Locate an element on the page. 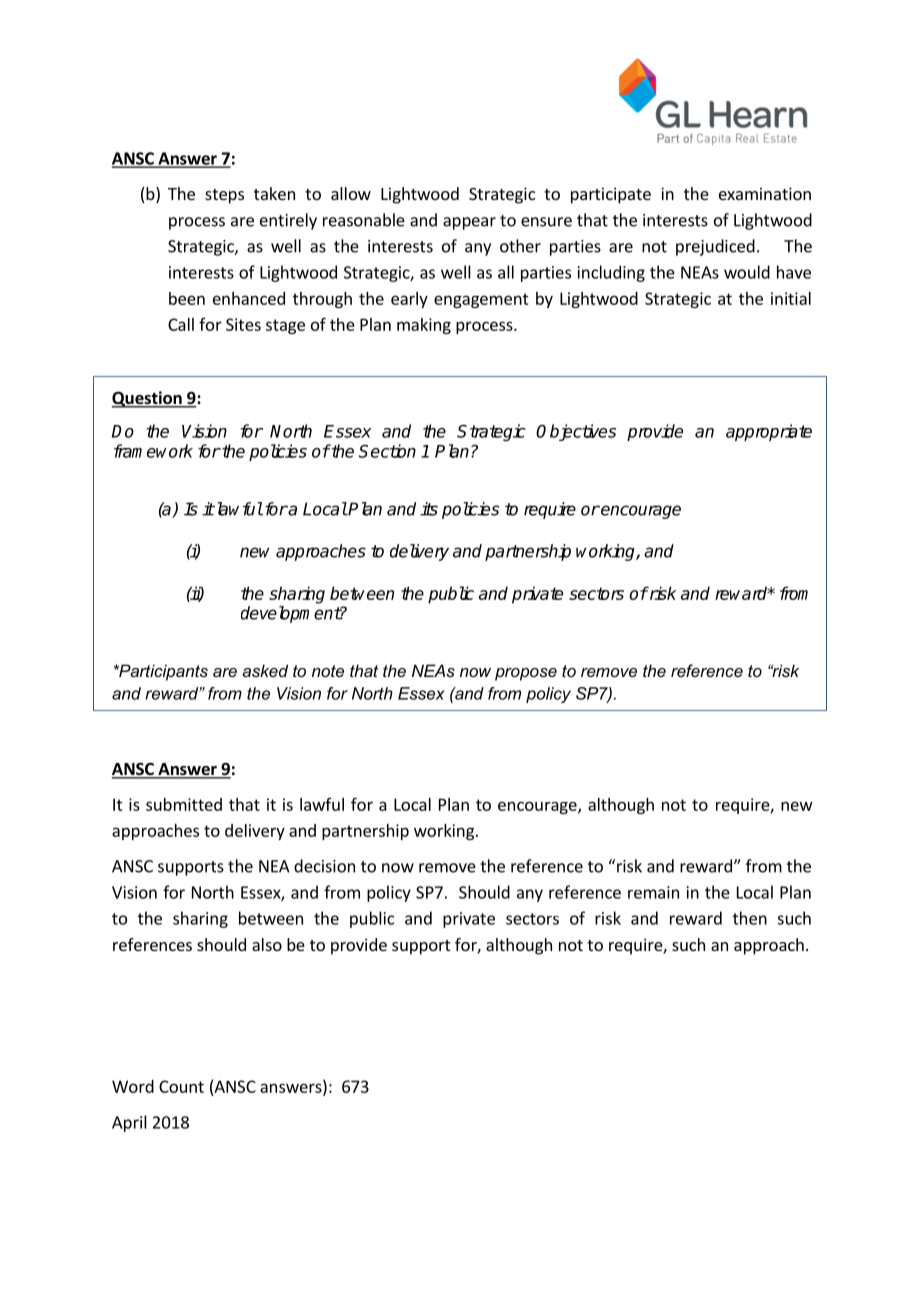  remain is located at coordinates (653, 892).
